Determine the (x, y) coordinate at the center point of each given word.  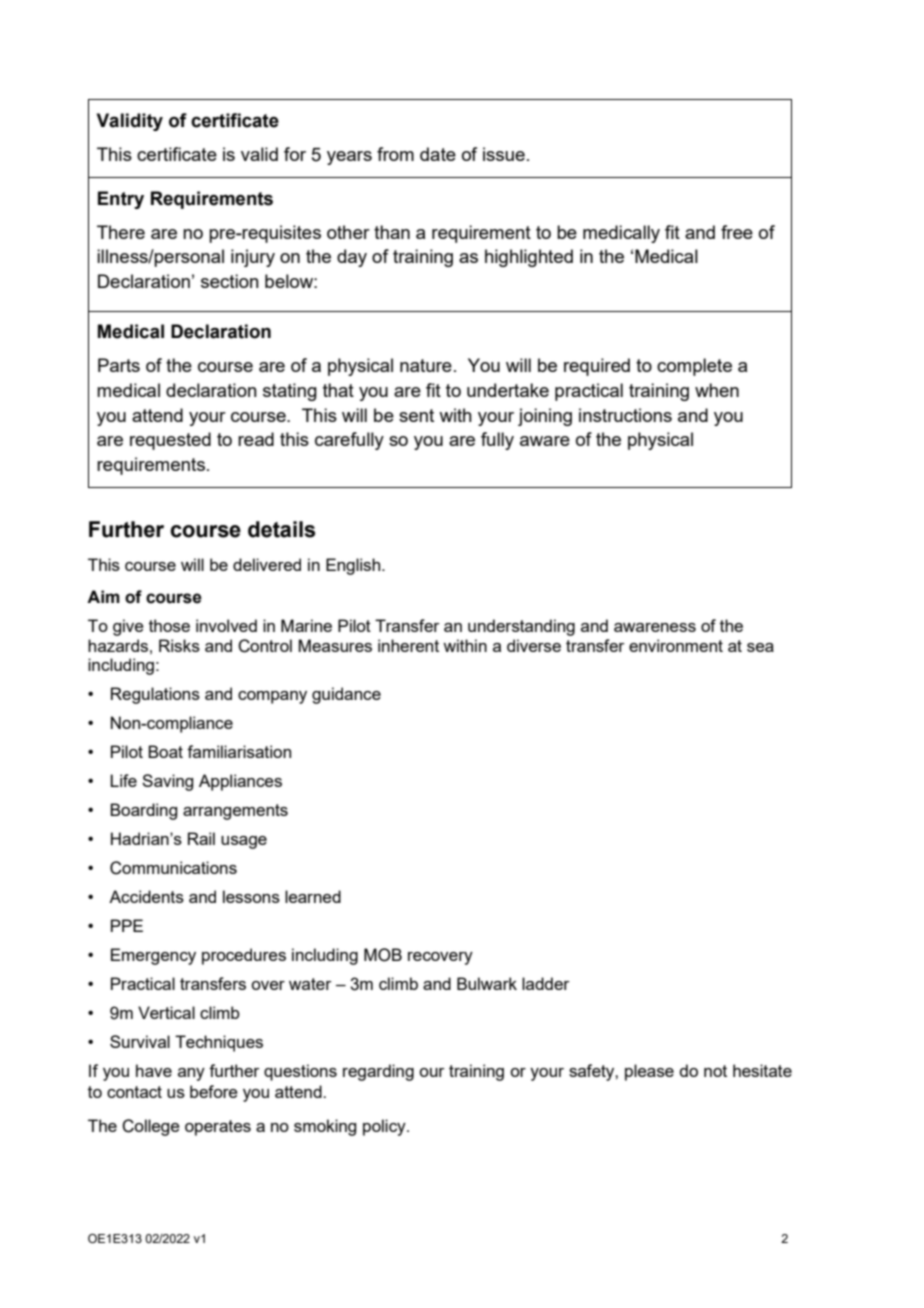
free (737, 232)
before (214, 1091)
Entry (121, 200)
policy (385, 1127)
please (649, 1072)
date (438, 154)
